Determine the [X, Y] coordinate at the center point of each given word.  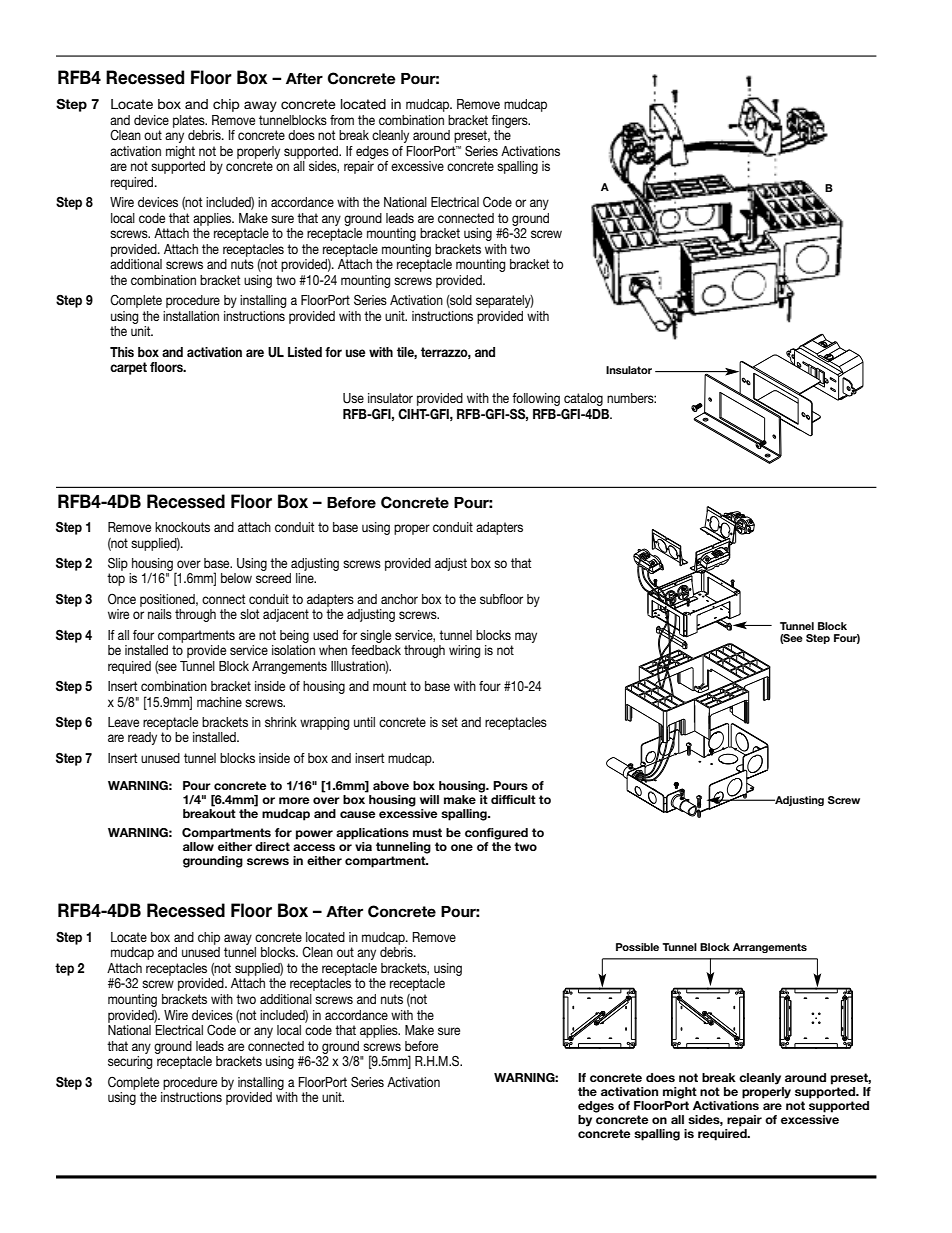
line [306, 578]
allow [198, 846]
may [526, 637]
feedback [376, 650]
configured [496, 834]
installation [191, 316]
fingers [510, 121]
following [536, 399]
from [342, 120]
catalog [583, 399]
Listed [305, 352]
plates [190, 121]
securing [130, 1062]
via [363, 846]
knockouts [182, 527]
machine [219, 702]
